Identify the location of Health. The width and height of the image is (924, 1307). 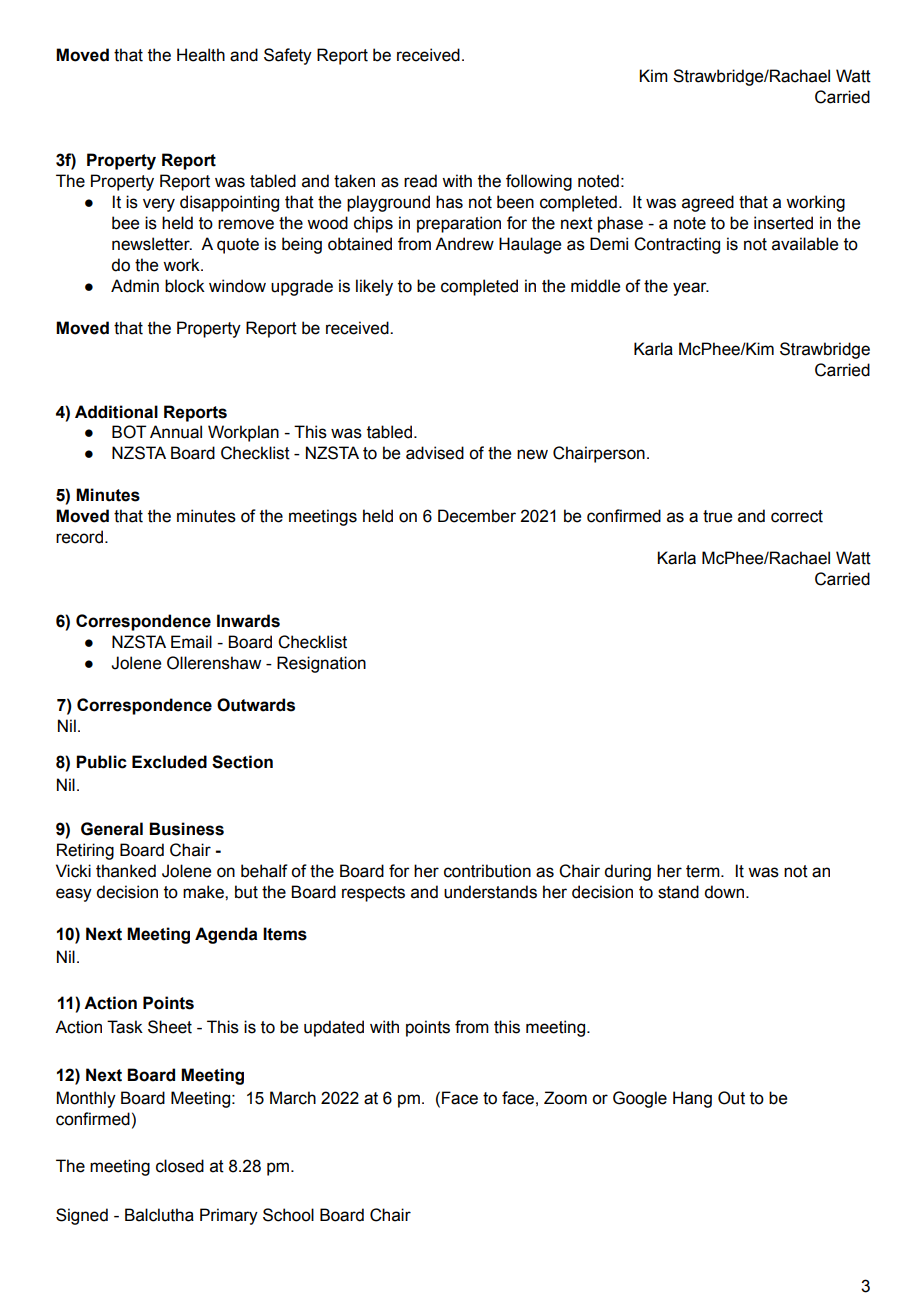
(201, 55).
